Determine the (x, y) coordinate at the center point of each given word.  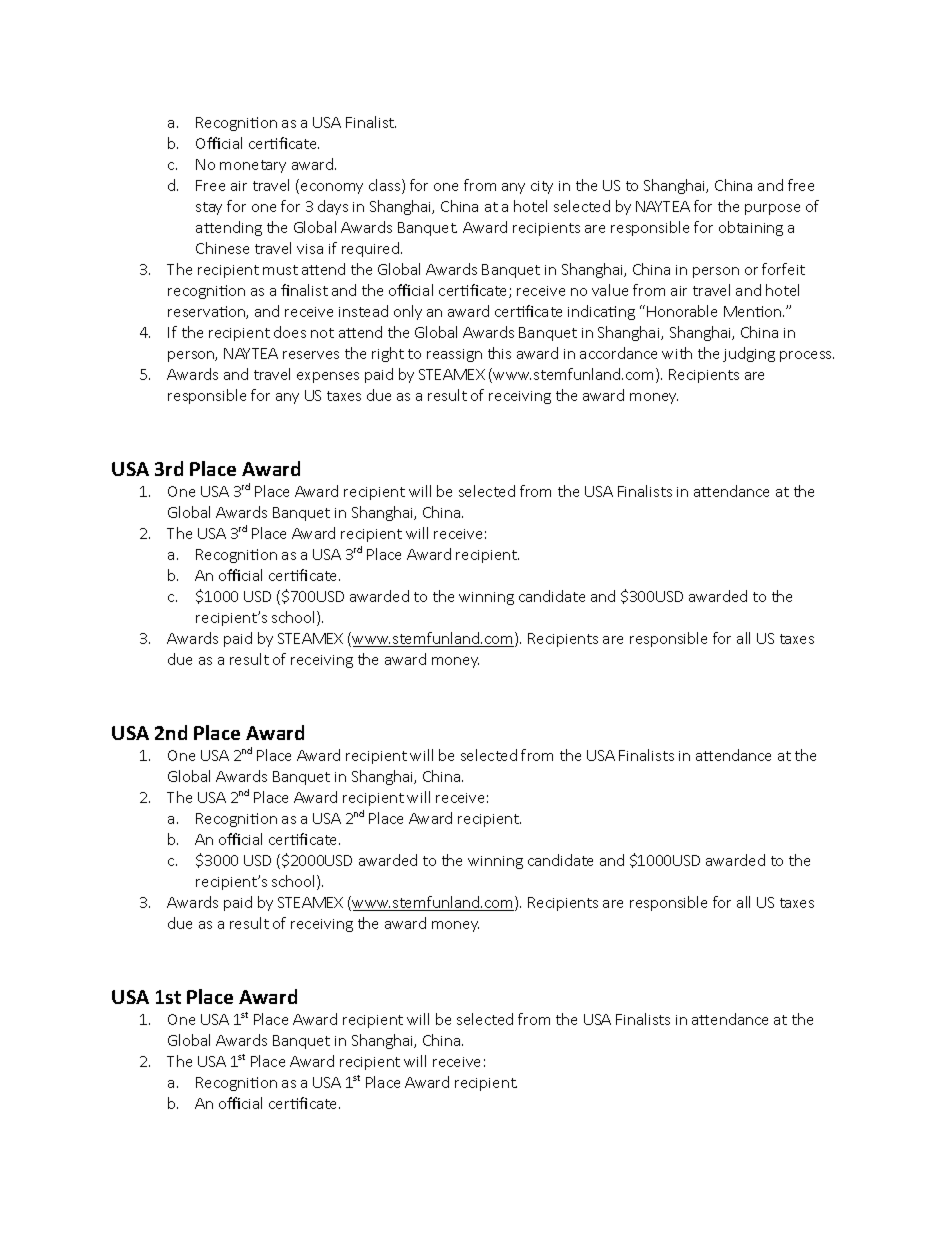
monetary (253, 166)
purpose (772, 209)
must (280, 270)
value (610, 290)
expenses (328, 377)
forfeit (783, 269)
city (542, 187)
